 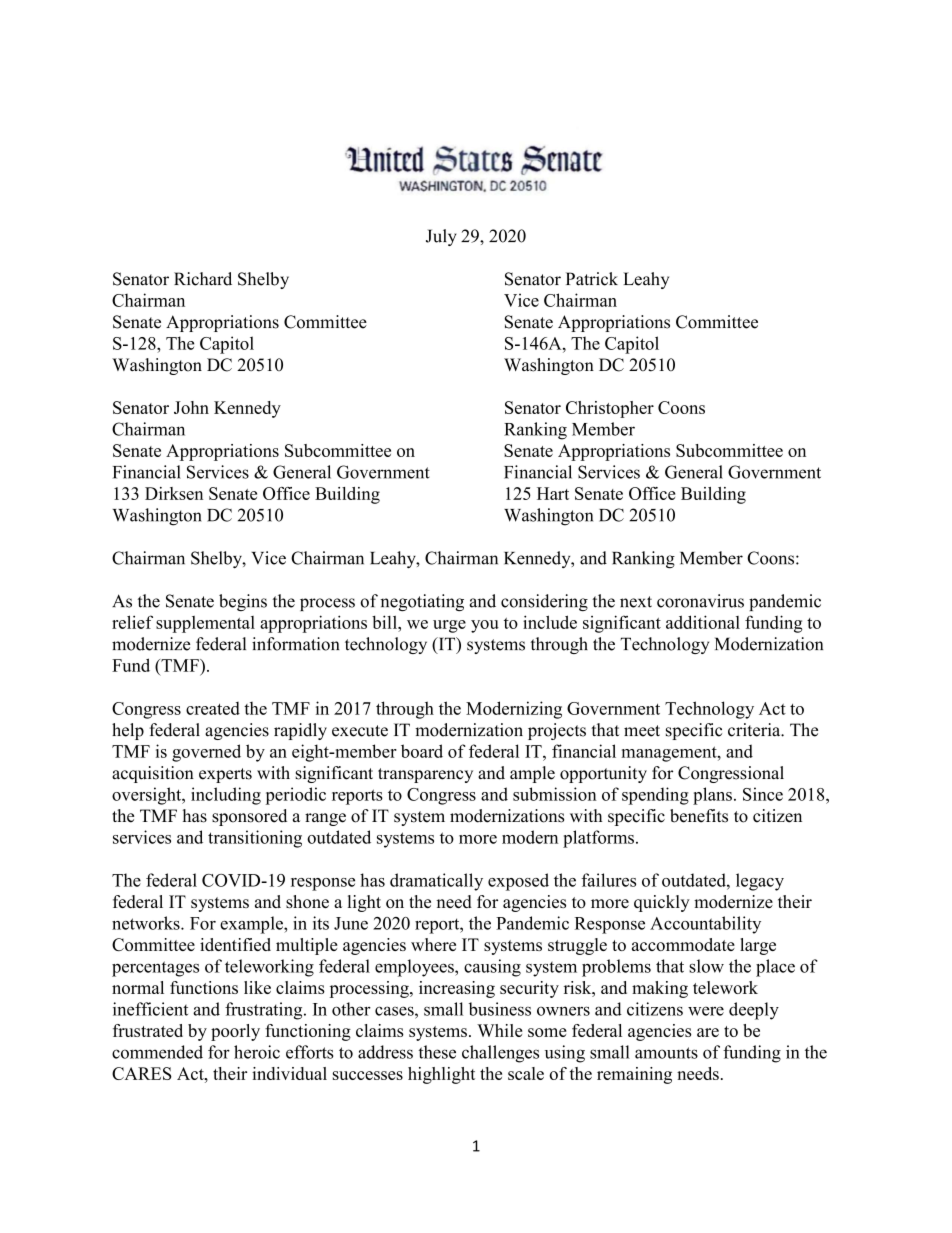 I want to click on poorly, so click(x=235, y=1032).
